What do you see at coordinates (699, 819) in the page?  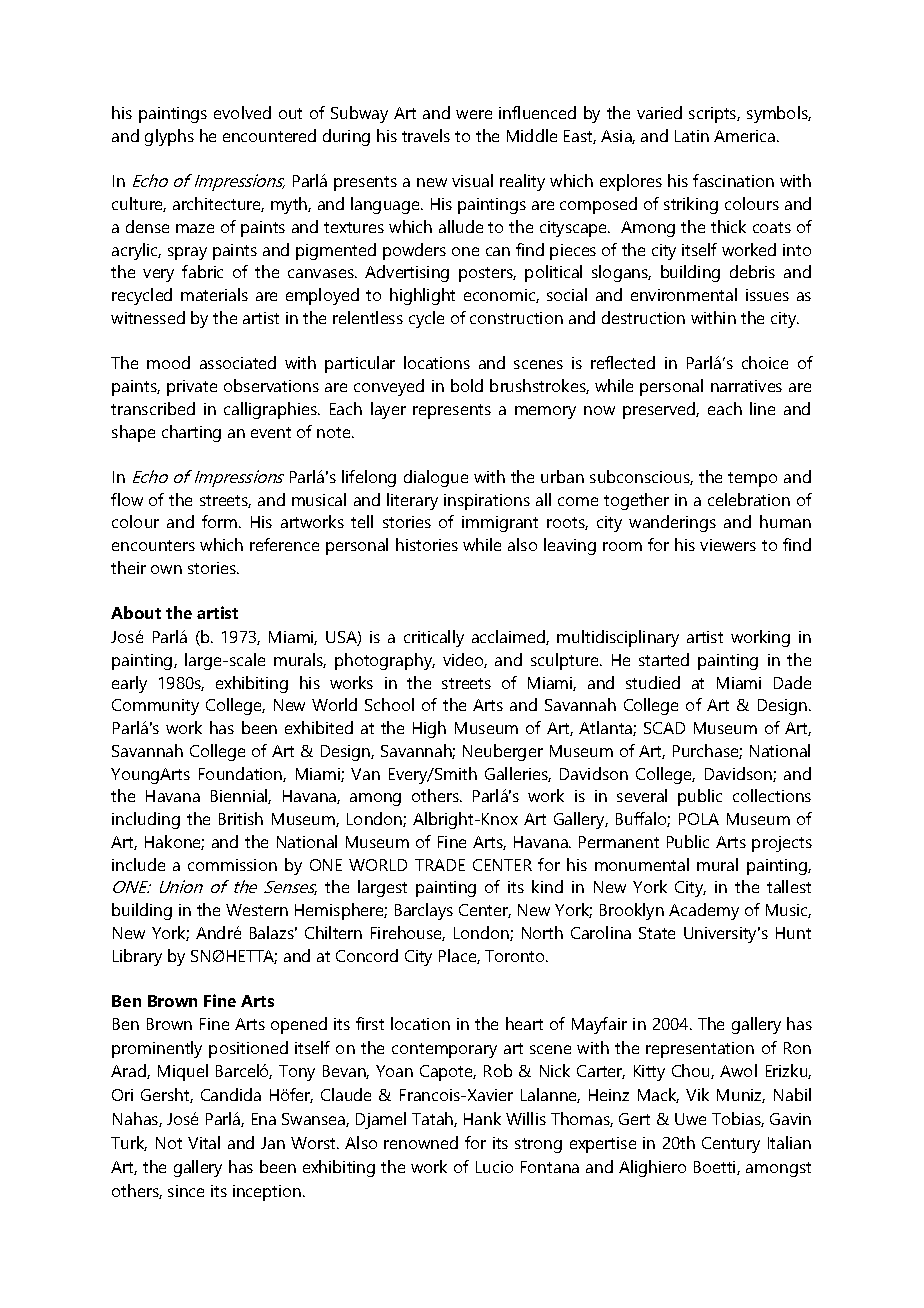 I see `POLA` at bounding box center [699, 819].
